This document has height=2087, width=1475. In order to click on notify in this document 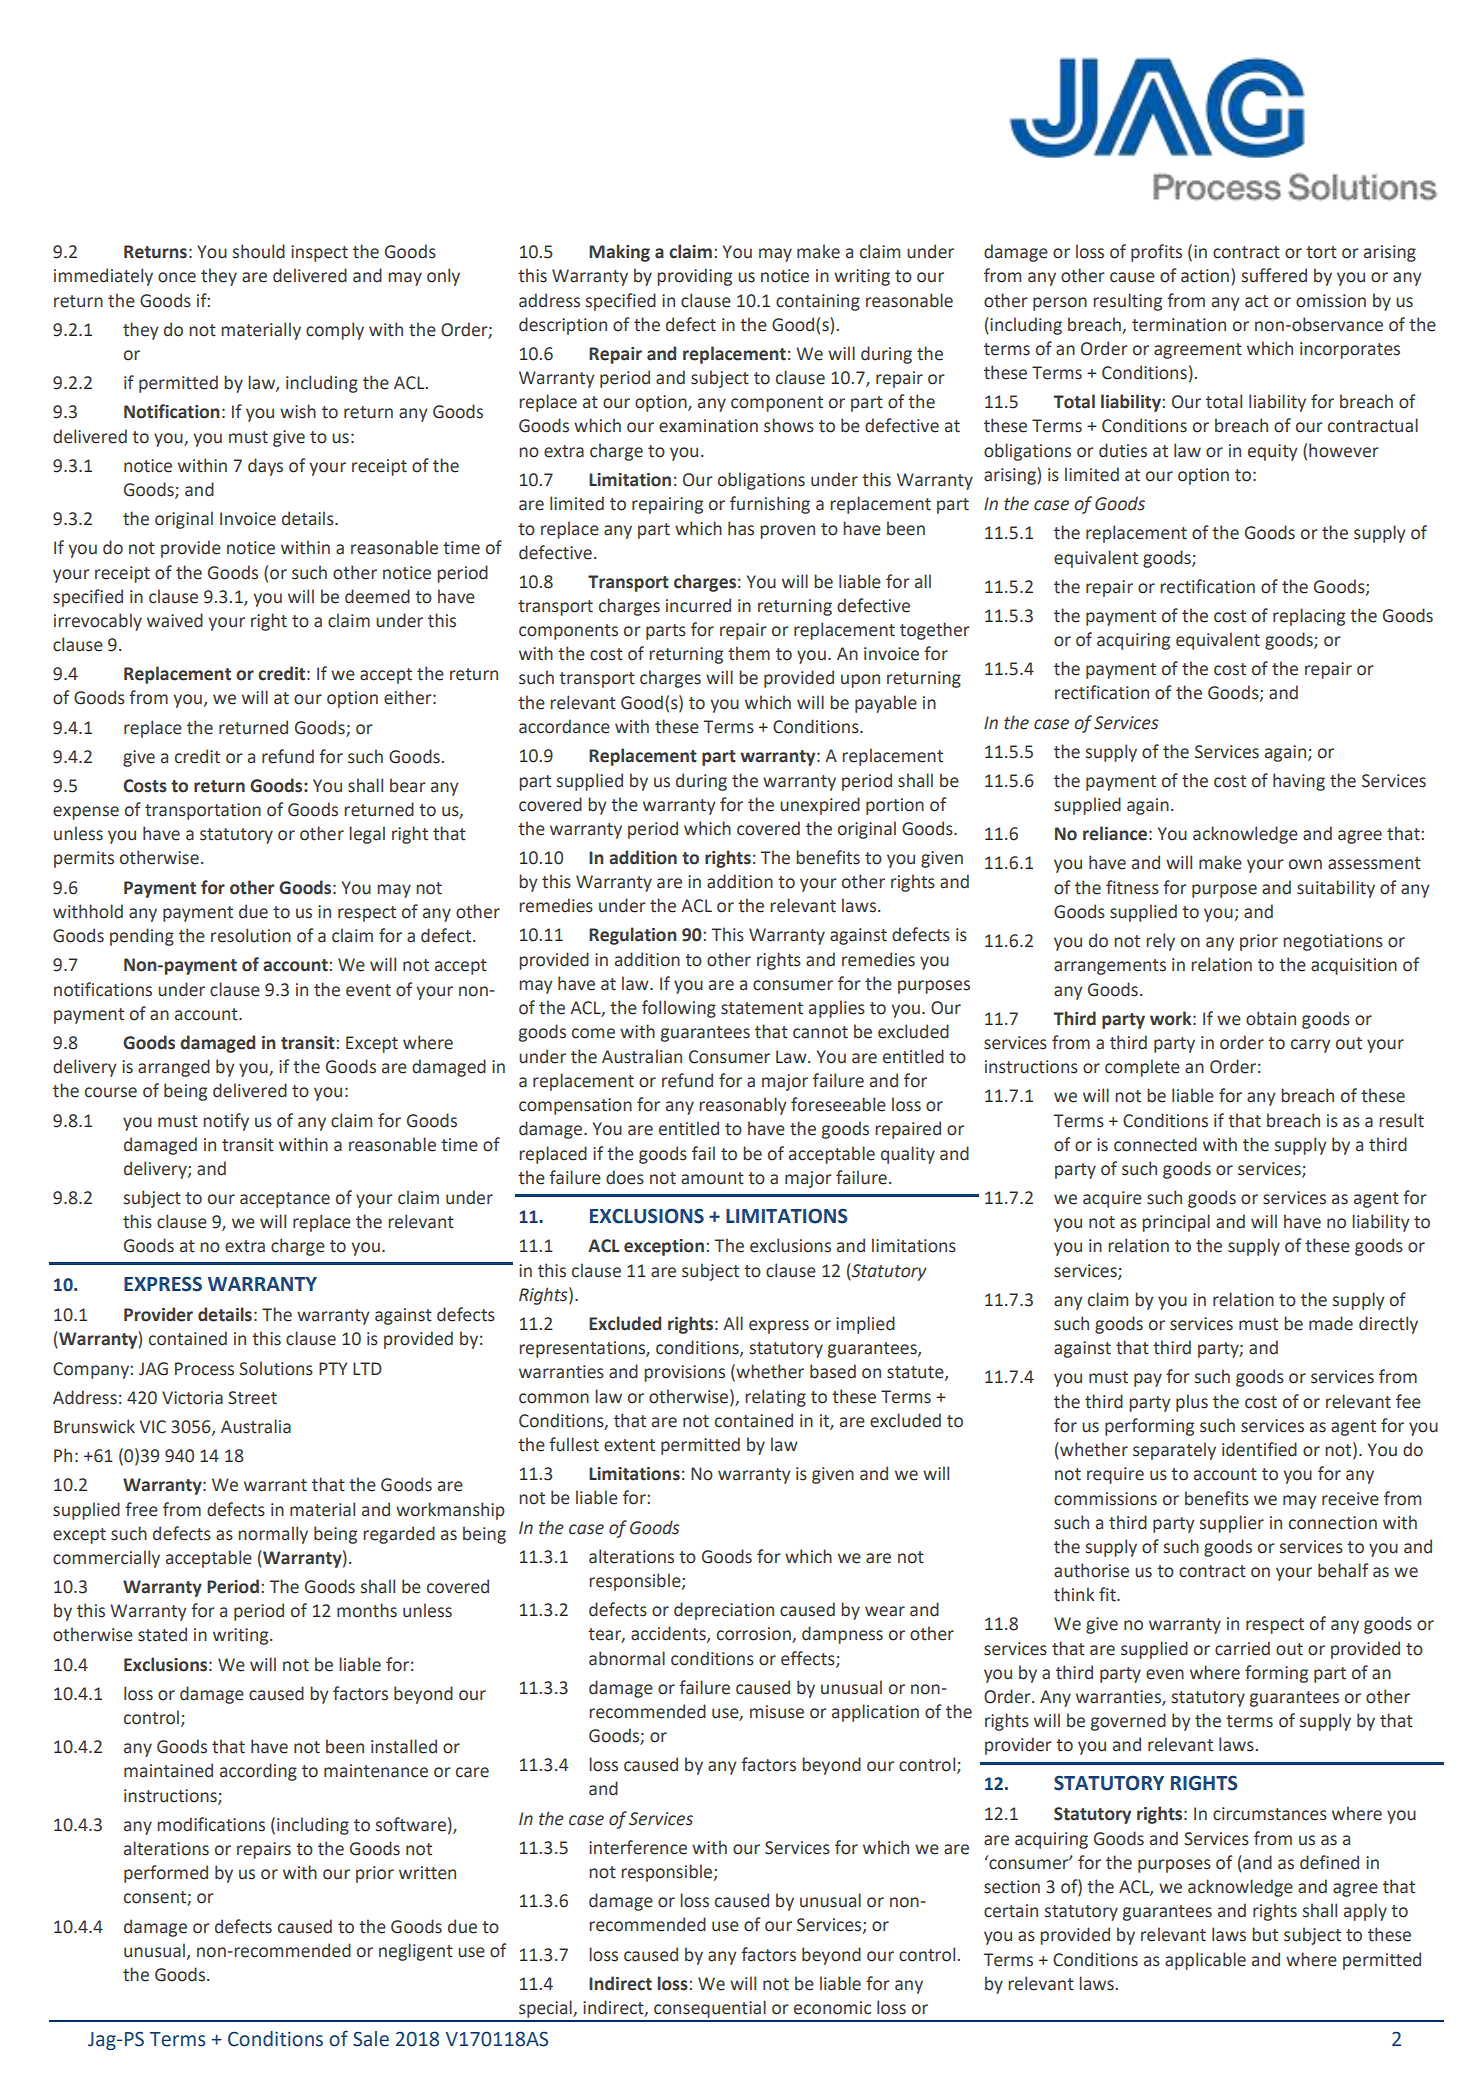, I will do `click(226, 1122)`.
